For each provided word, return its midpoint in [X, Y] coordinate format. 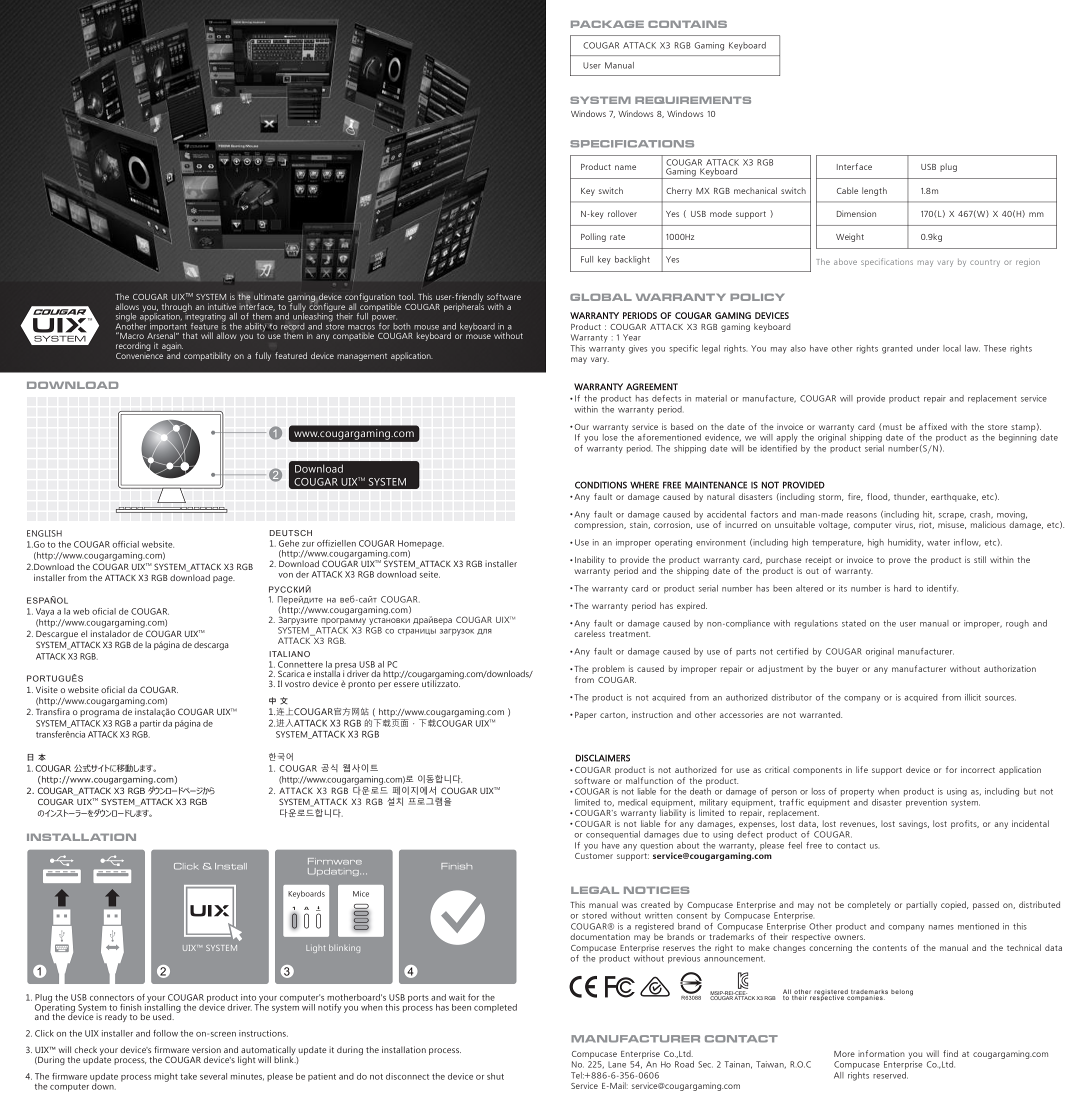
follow [165, 1033]
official [125, 544]
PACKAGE [607, 24]
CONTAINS [687, 24]
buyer [847, 669]
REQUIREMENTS [693, 100]
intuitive [222, 306]
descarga [211, 645]
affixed [933, 426]
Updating [334, 872]
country [985, 263]
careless [589, 632]
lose [610, 437]
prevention [926, 803]
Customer [594, 856]
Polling [593, 237]
